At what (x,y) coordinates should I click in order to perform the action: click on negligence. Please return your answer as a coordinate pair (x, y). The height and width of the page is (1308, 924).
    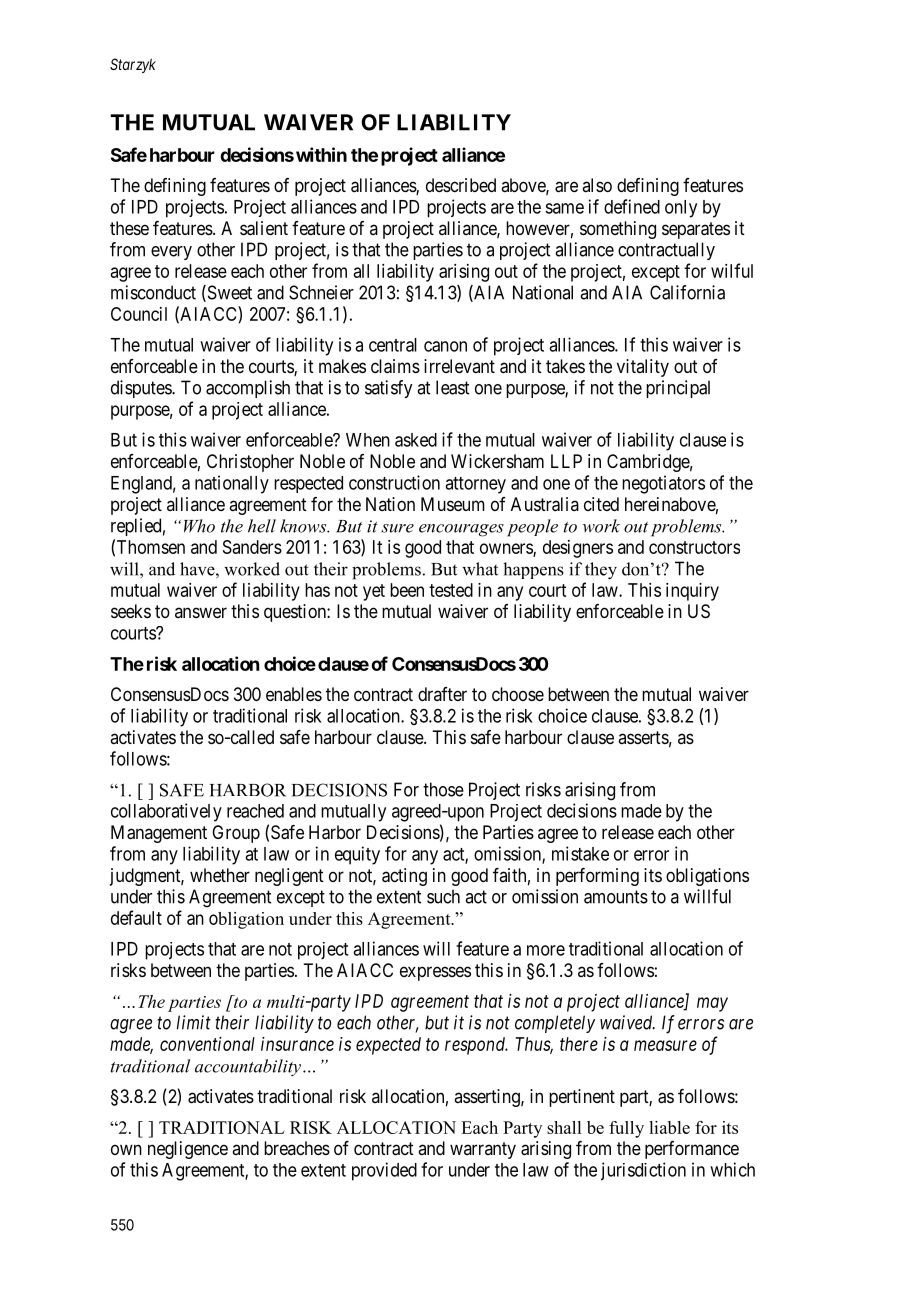
    Looking at the image, I should click on (188, 1150).
